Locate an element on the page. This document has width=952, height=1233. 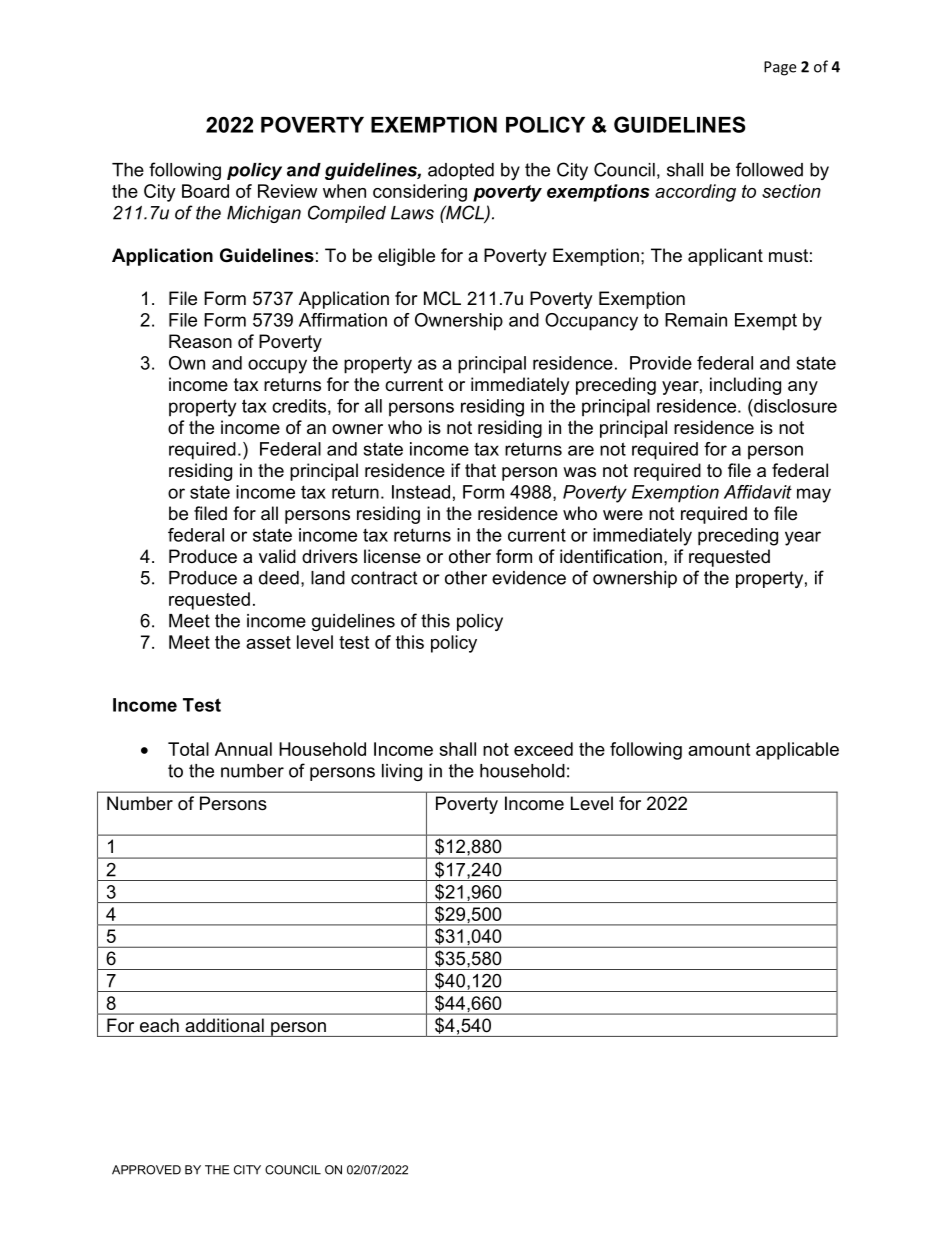
Page is located at coordinates (780, 68).
